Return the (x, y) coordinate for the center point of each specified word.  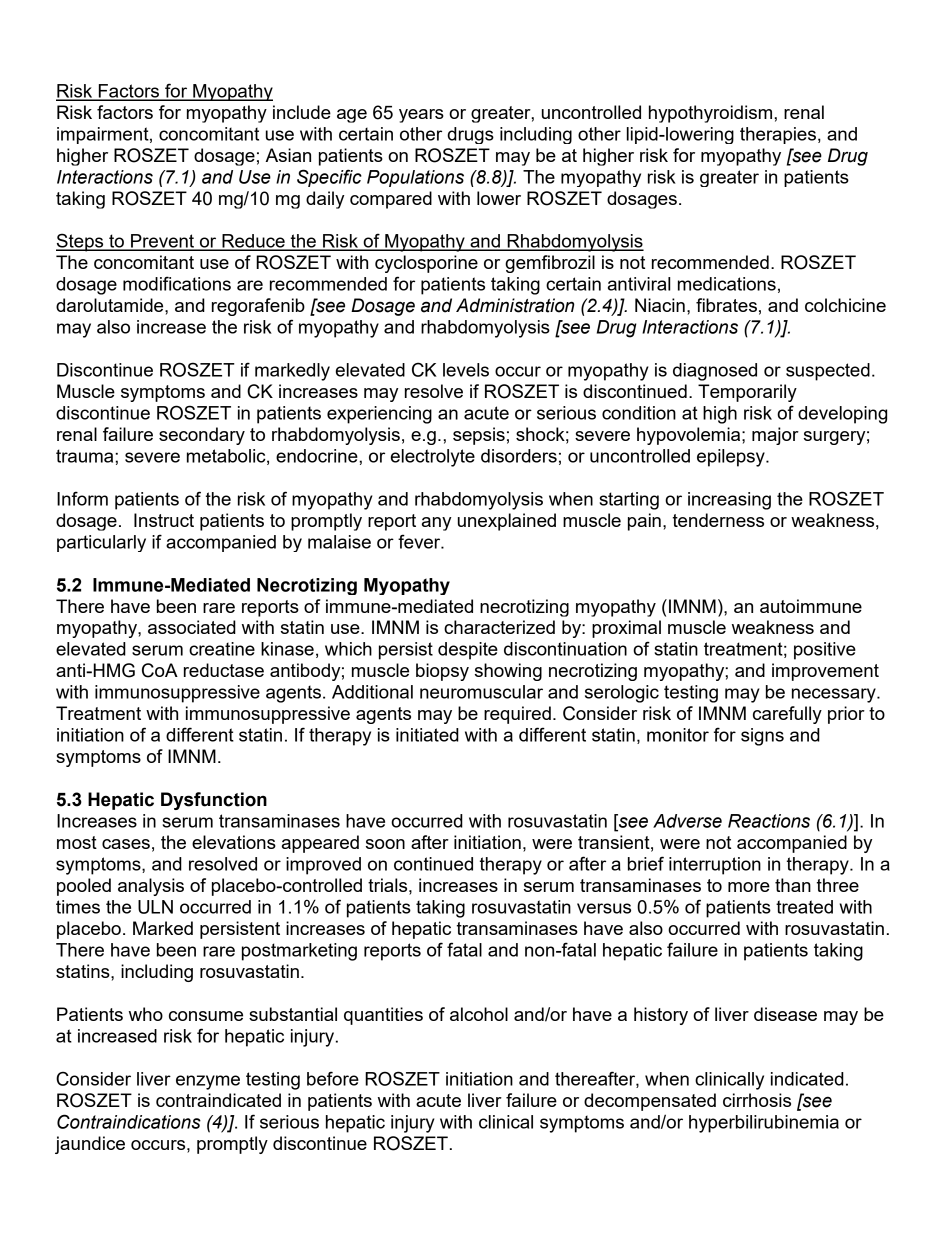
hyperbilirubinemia (764, 1124)
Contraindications (129, 1121)
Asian (288, 155)
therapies (778, 135)
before (333, 1078)
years (421, 116)
